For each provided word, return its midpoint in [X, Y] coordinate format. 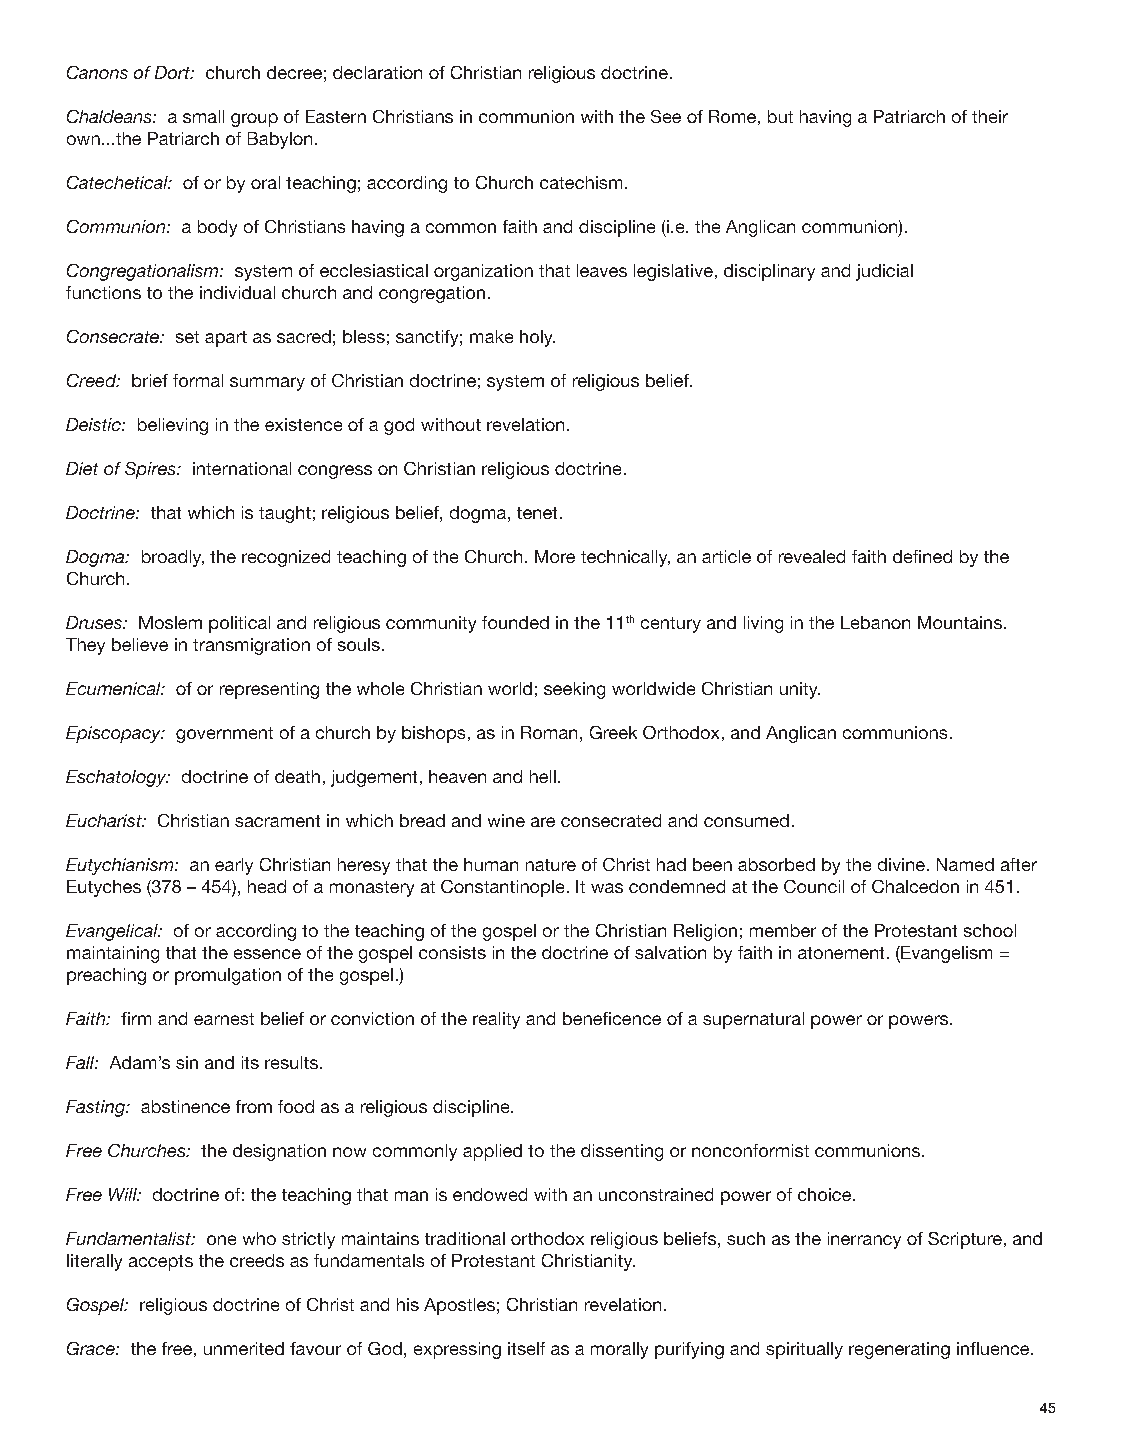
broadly [173, 558]
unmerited [244, 1348]
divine [901, 864]
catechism [581, 182]
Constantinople [502, 888]
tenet [537, 513]
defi [907, 556]
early [234, 866]
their [990, 116]
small [203, 116]
